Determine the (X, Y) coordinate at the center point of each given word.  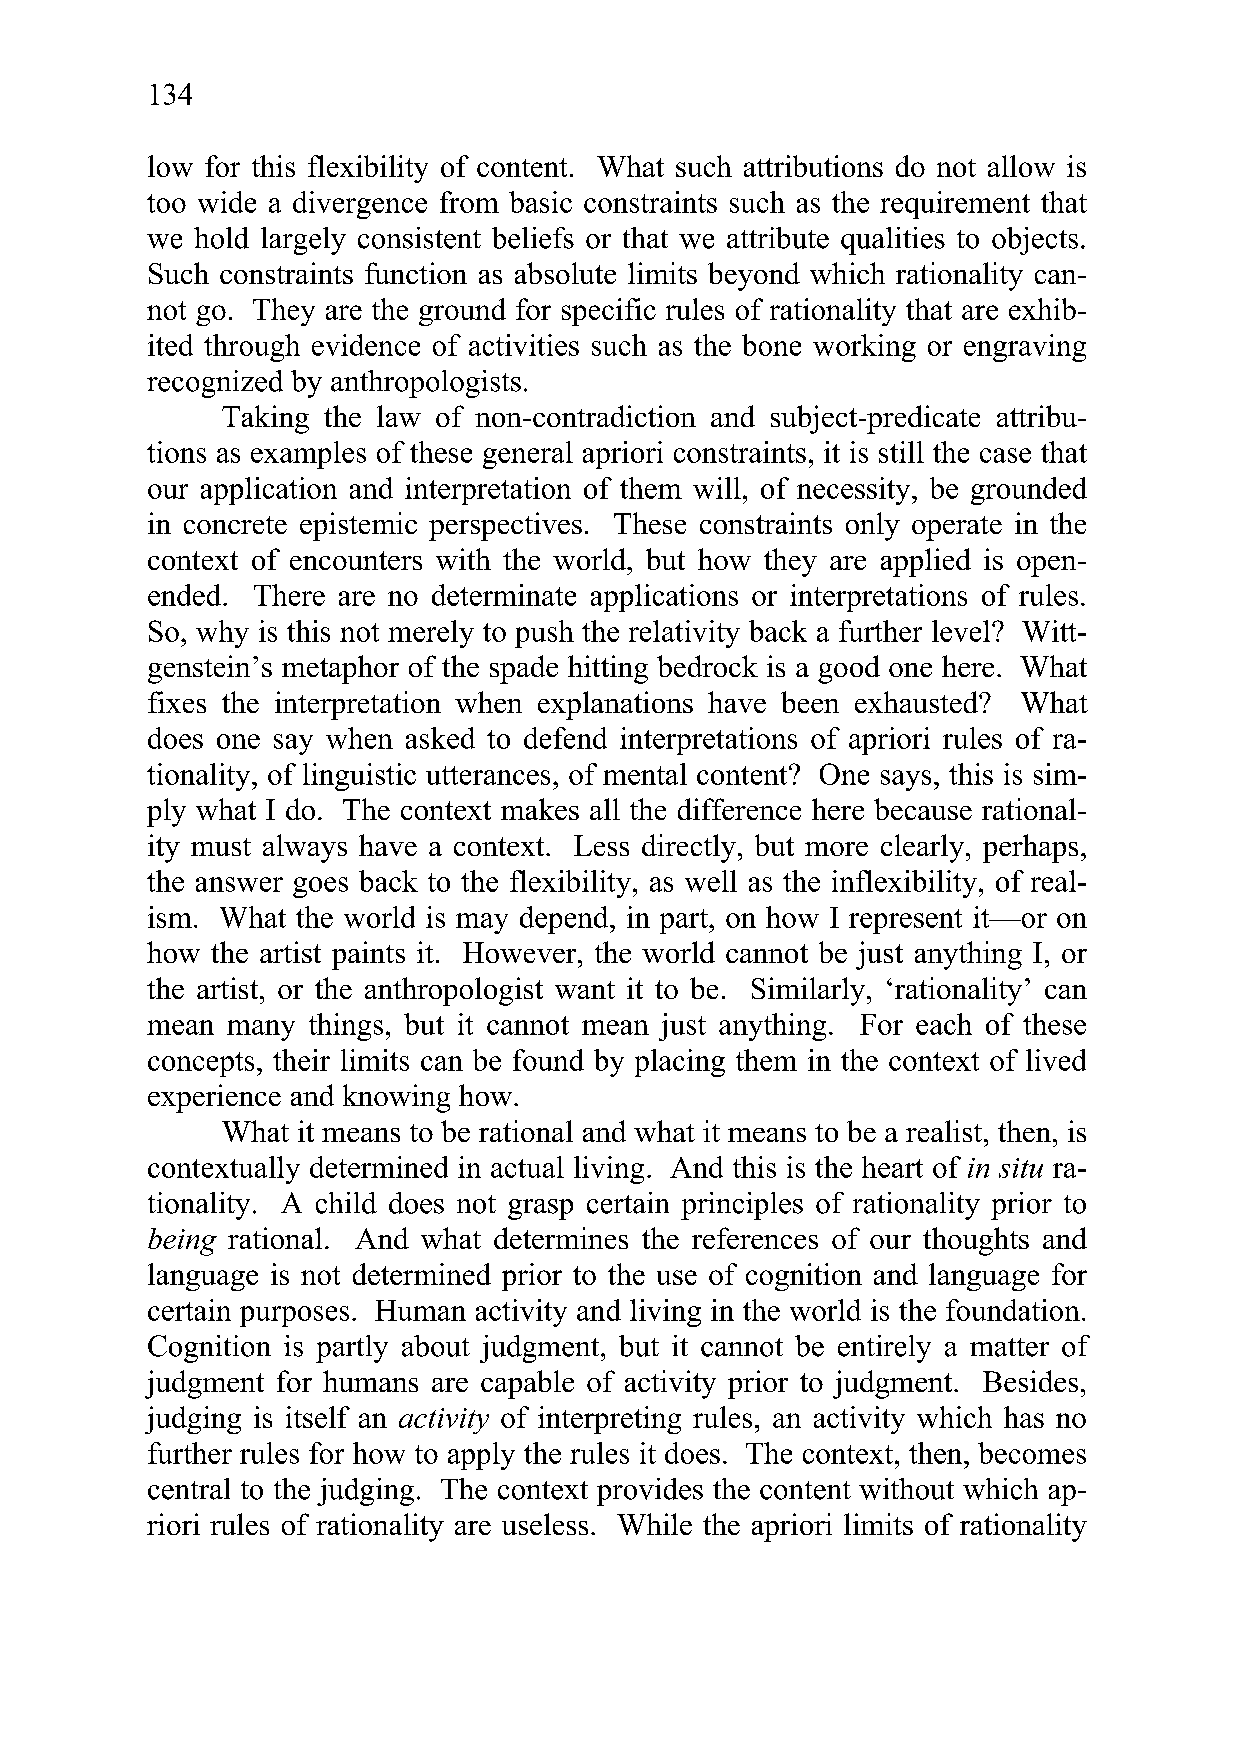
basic (540, 202)
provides (650, 1492)
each (944, 1024)
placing (680, 1063)
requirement (955, 205)
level (962, 631)
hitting (608, 669)
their (301, 1060)
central (189, 1489)
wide (227, 202)
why (222, 634)
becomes (1032, 1453)
